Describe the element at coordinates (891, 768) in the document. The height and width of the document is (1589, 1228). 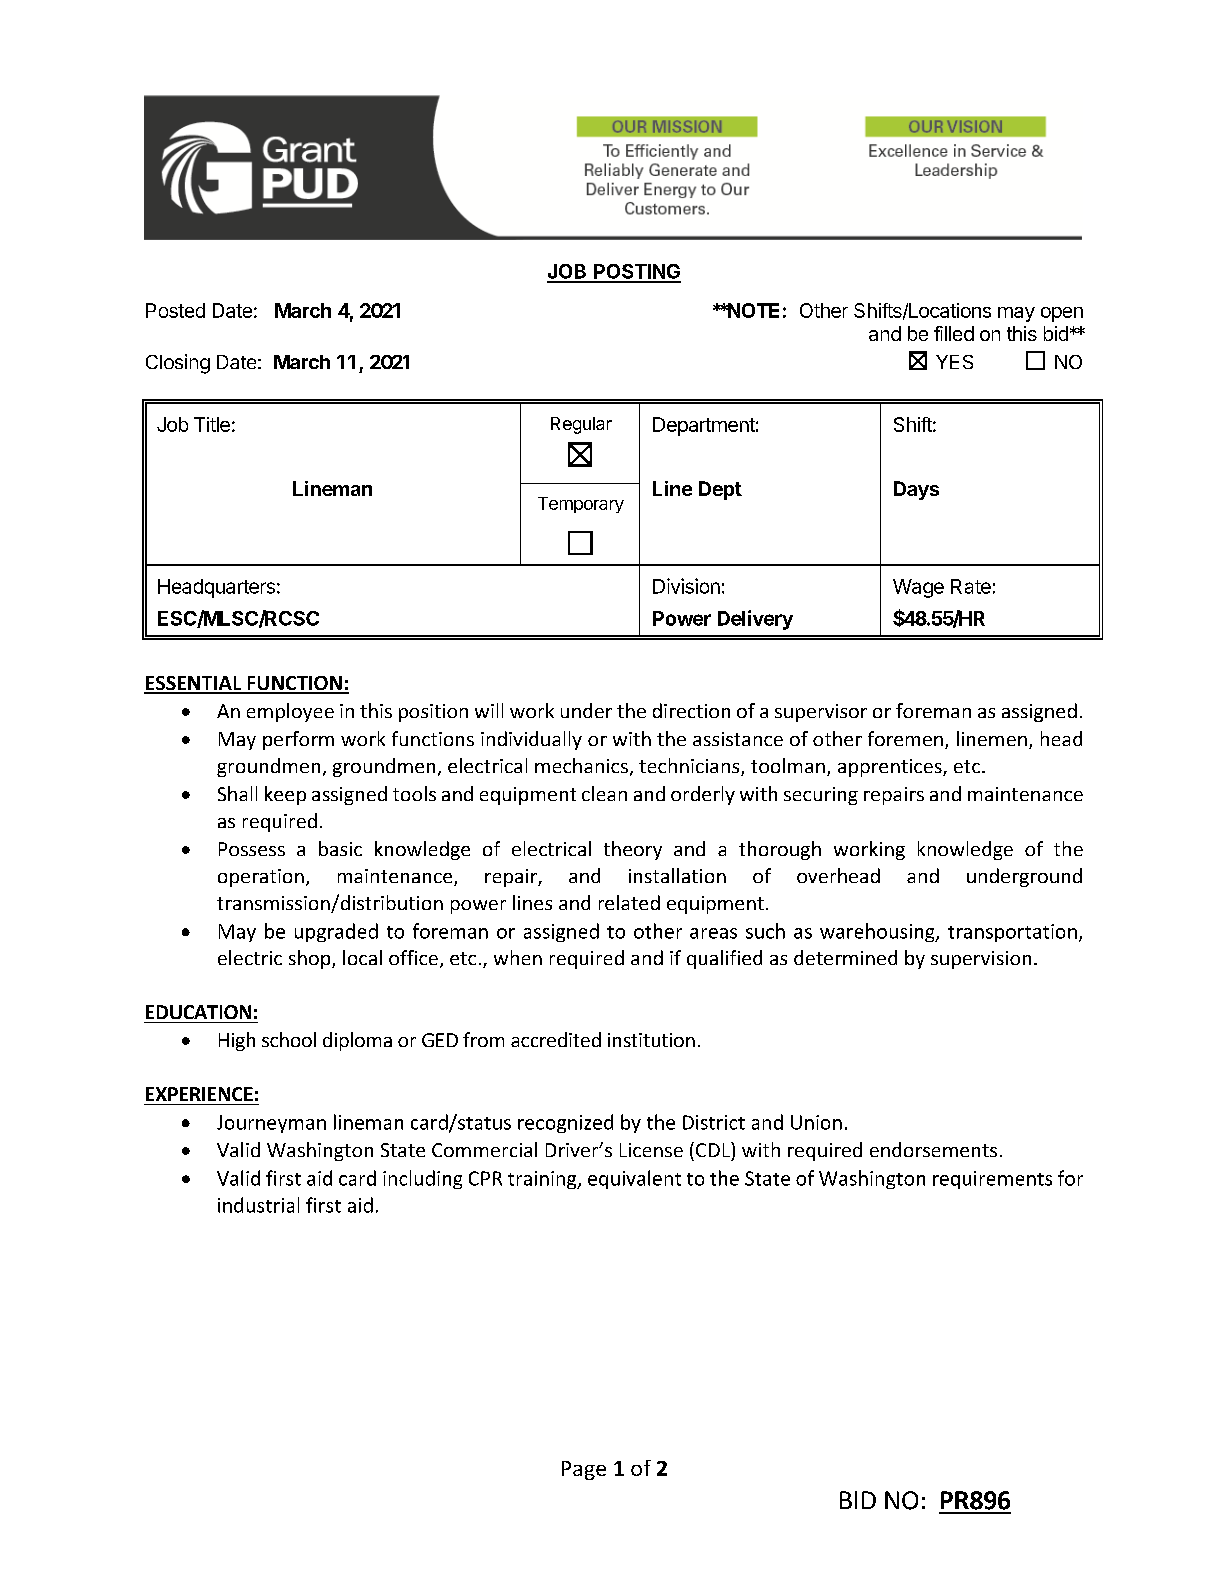
I see `apprentices` at that location.
